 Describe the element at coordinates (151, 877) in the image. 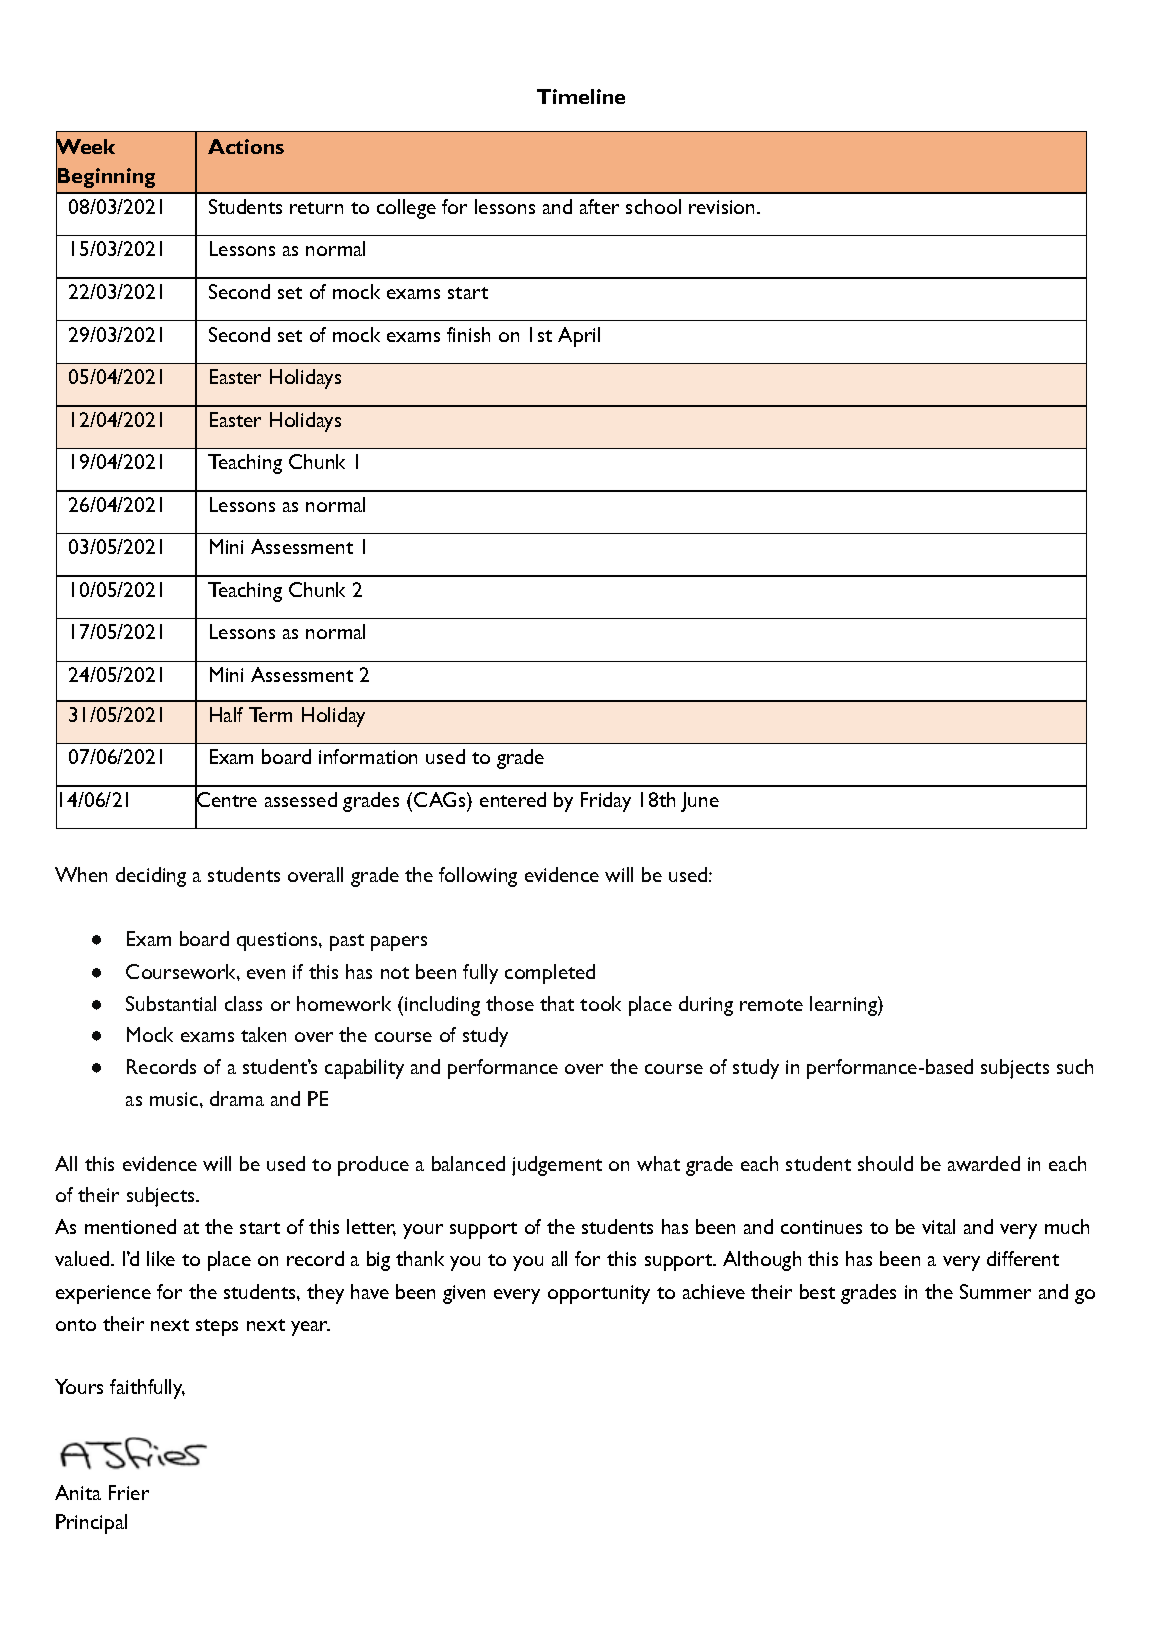

I see `deciding` at that location.
